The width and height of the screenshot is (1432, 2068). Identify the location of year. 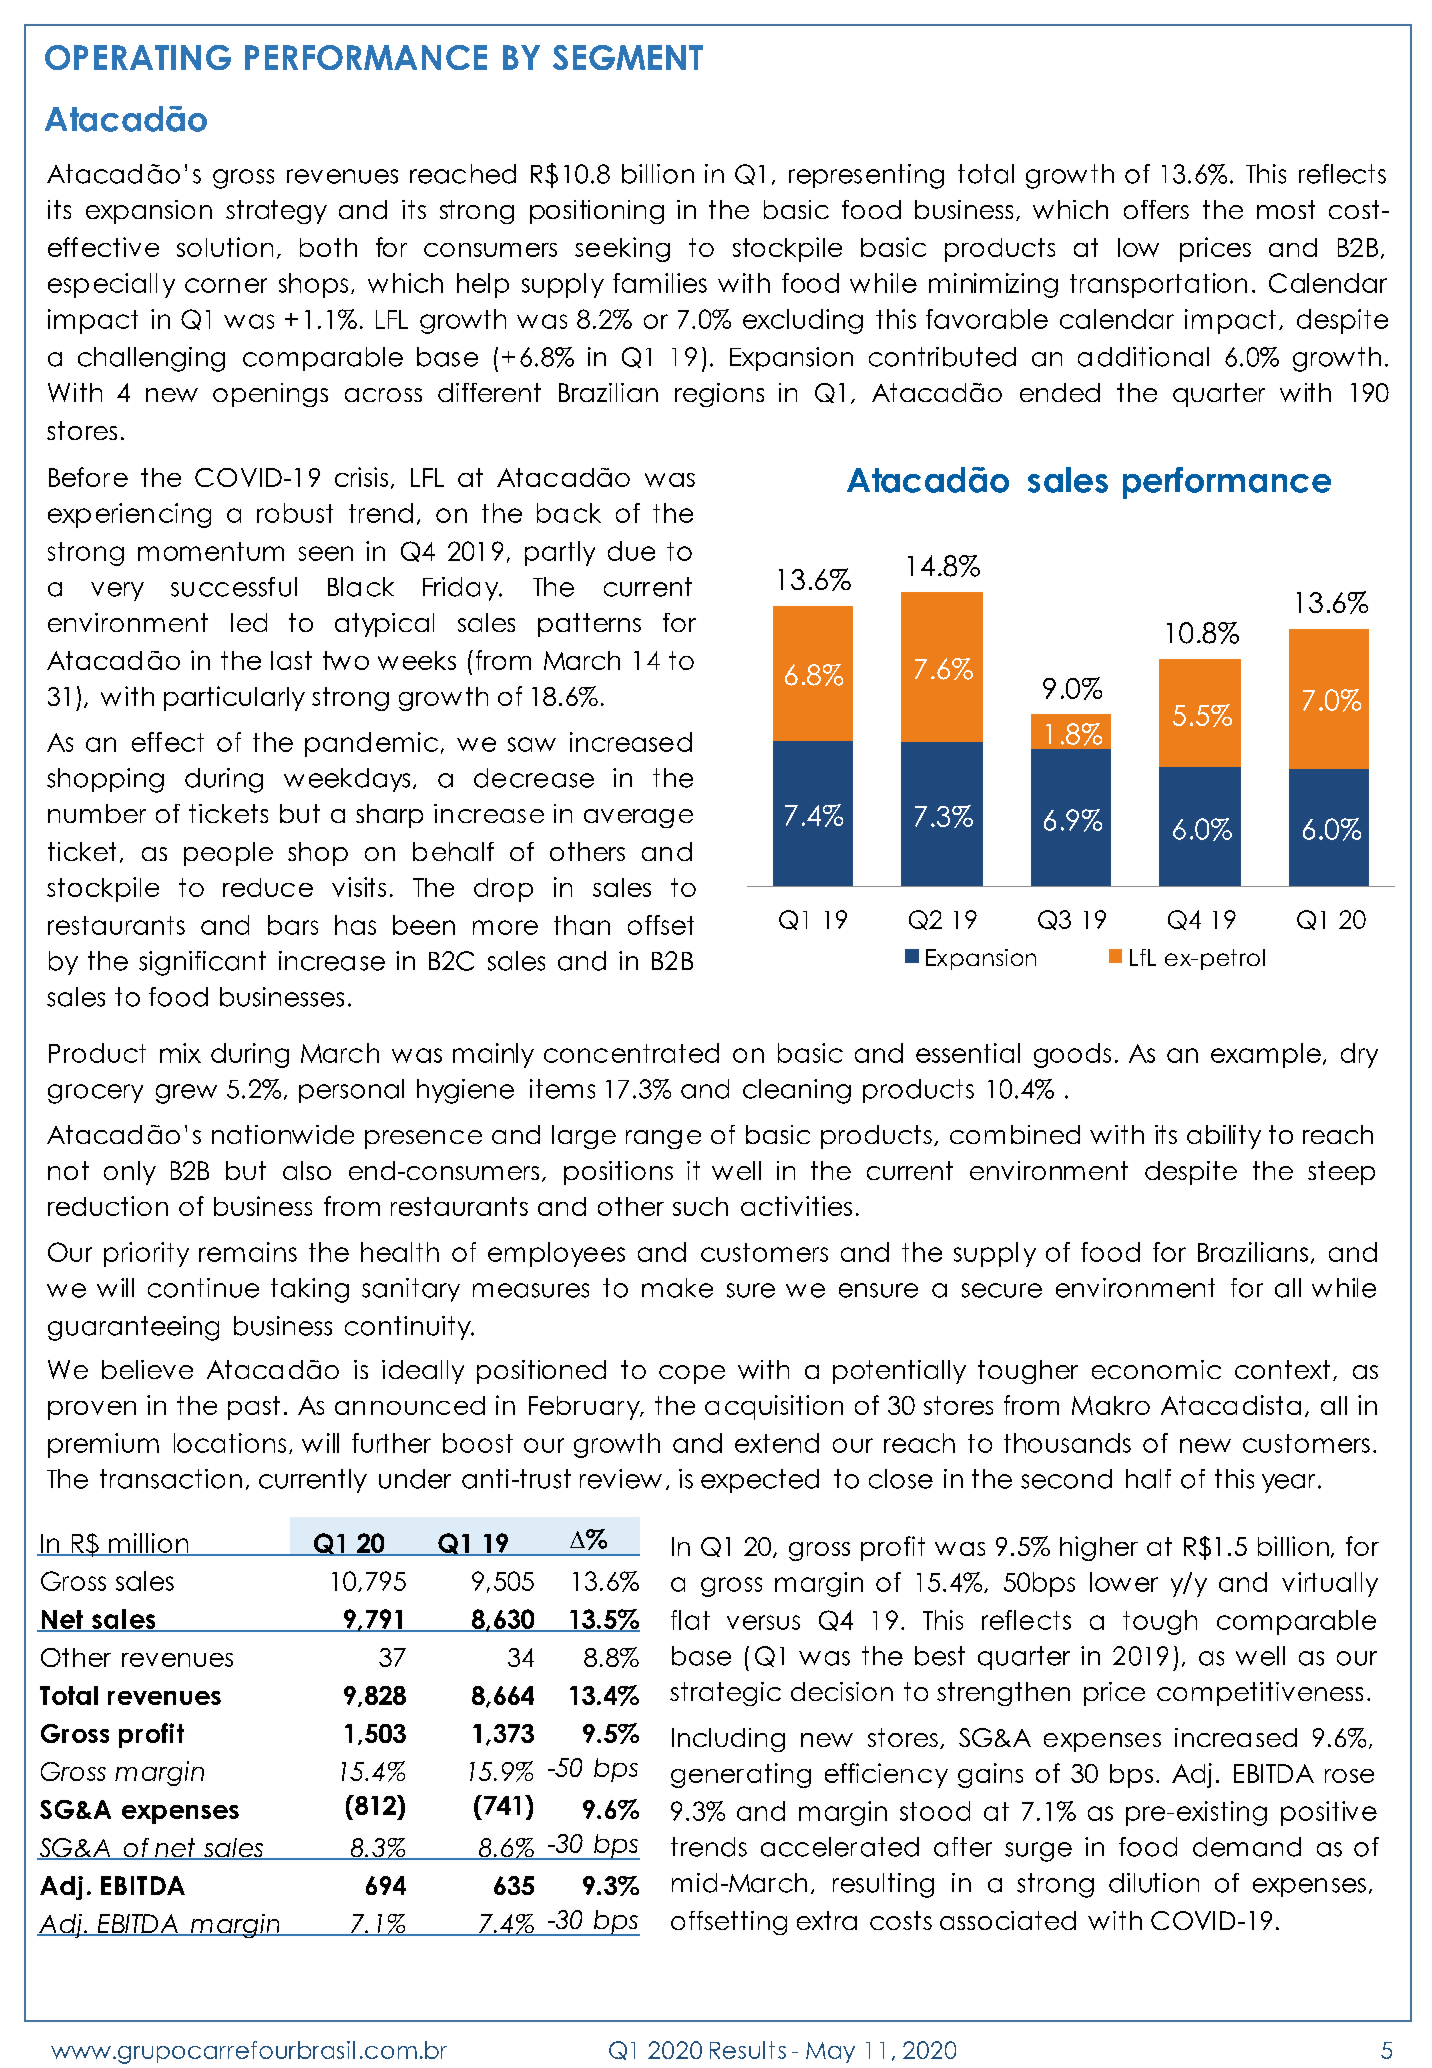
(1288, 1483).
